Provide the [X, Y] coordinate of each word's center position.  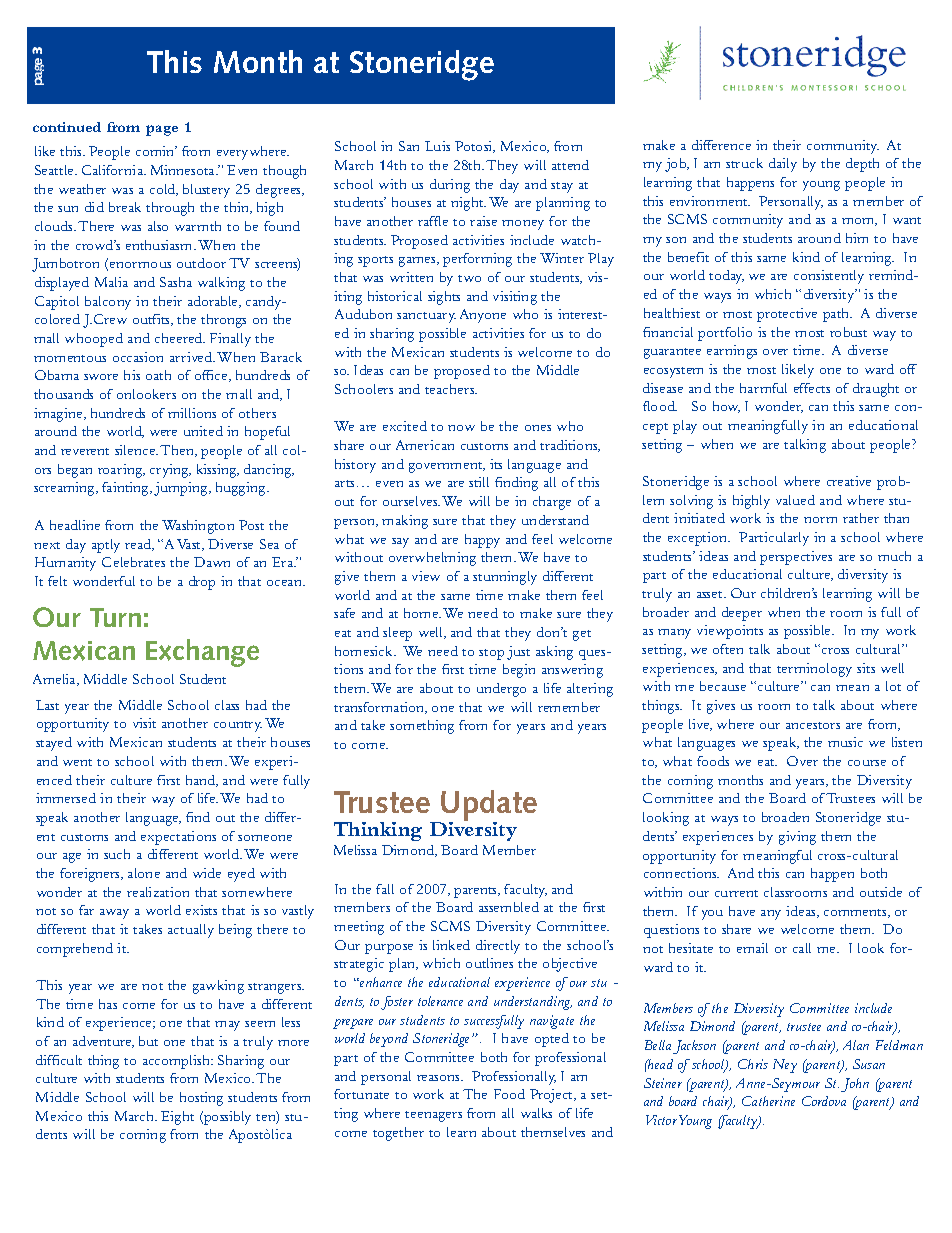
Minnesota [184, 170]
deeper [742, 614]
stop [491, 654]
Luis [437, 146]
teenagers [433, 1116]
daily [783, 165]
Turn [115, 617]
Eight [177, 1118]
